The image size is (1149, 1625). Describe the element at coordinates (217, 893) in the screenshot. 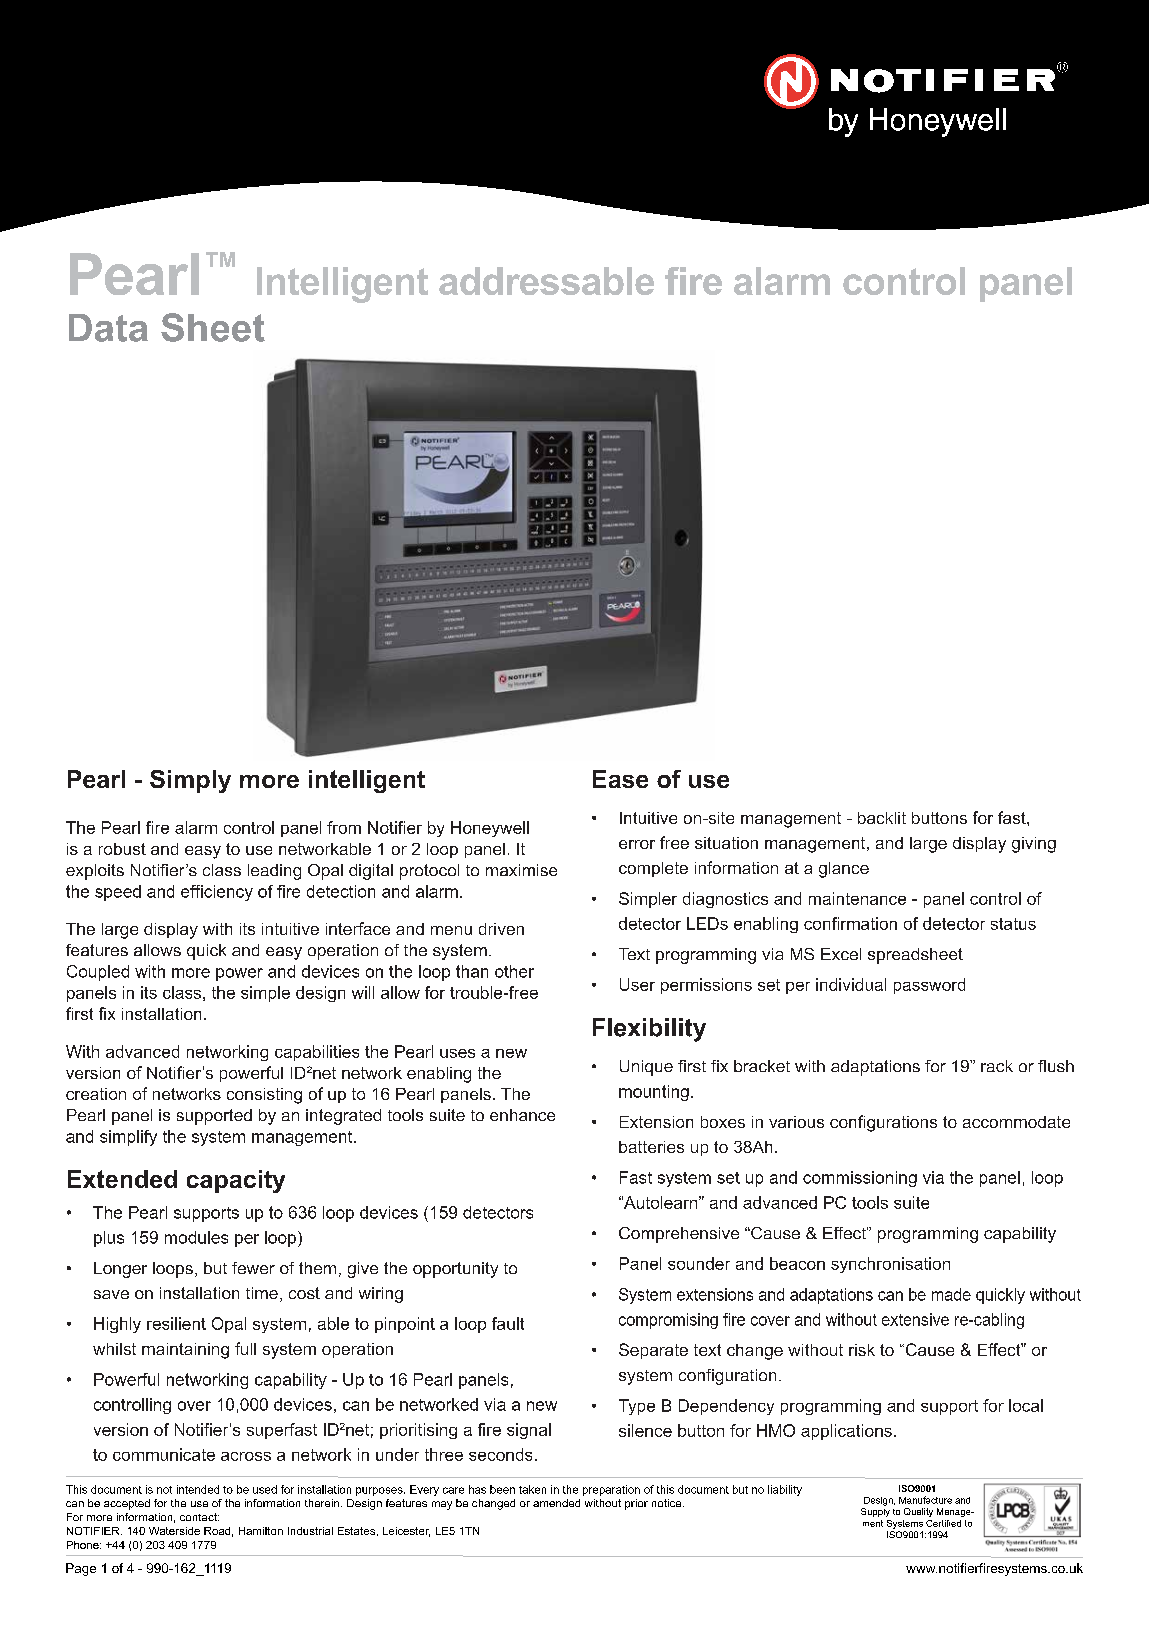

I see `efficiency` at that location.
